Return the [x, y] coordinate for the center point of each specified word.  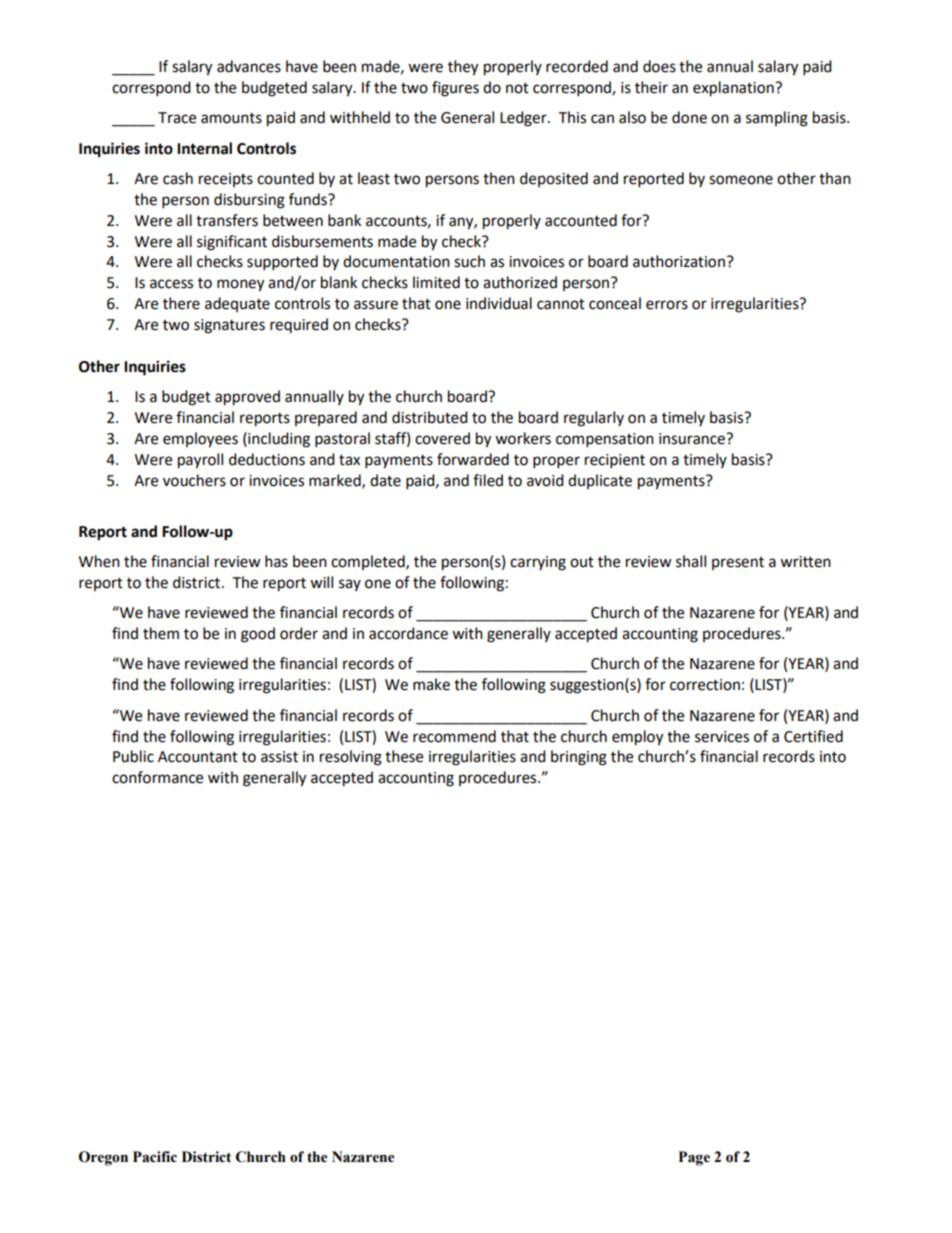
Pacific [155, 1157]
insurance [693, 439]
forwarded [473, 459]
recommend [454, 736]
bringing [579, 758]
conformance [157, 777]
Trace [177, 118]
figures [455, 89]
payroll [200, 461]
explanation [734, 89]
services [722, 737]
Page [694, 1158]
